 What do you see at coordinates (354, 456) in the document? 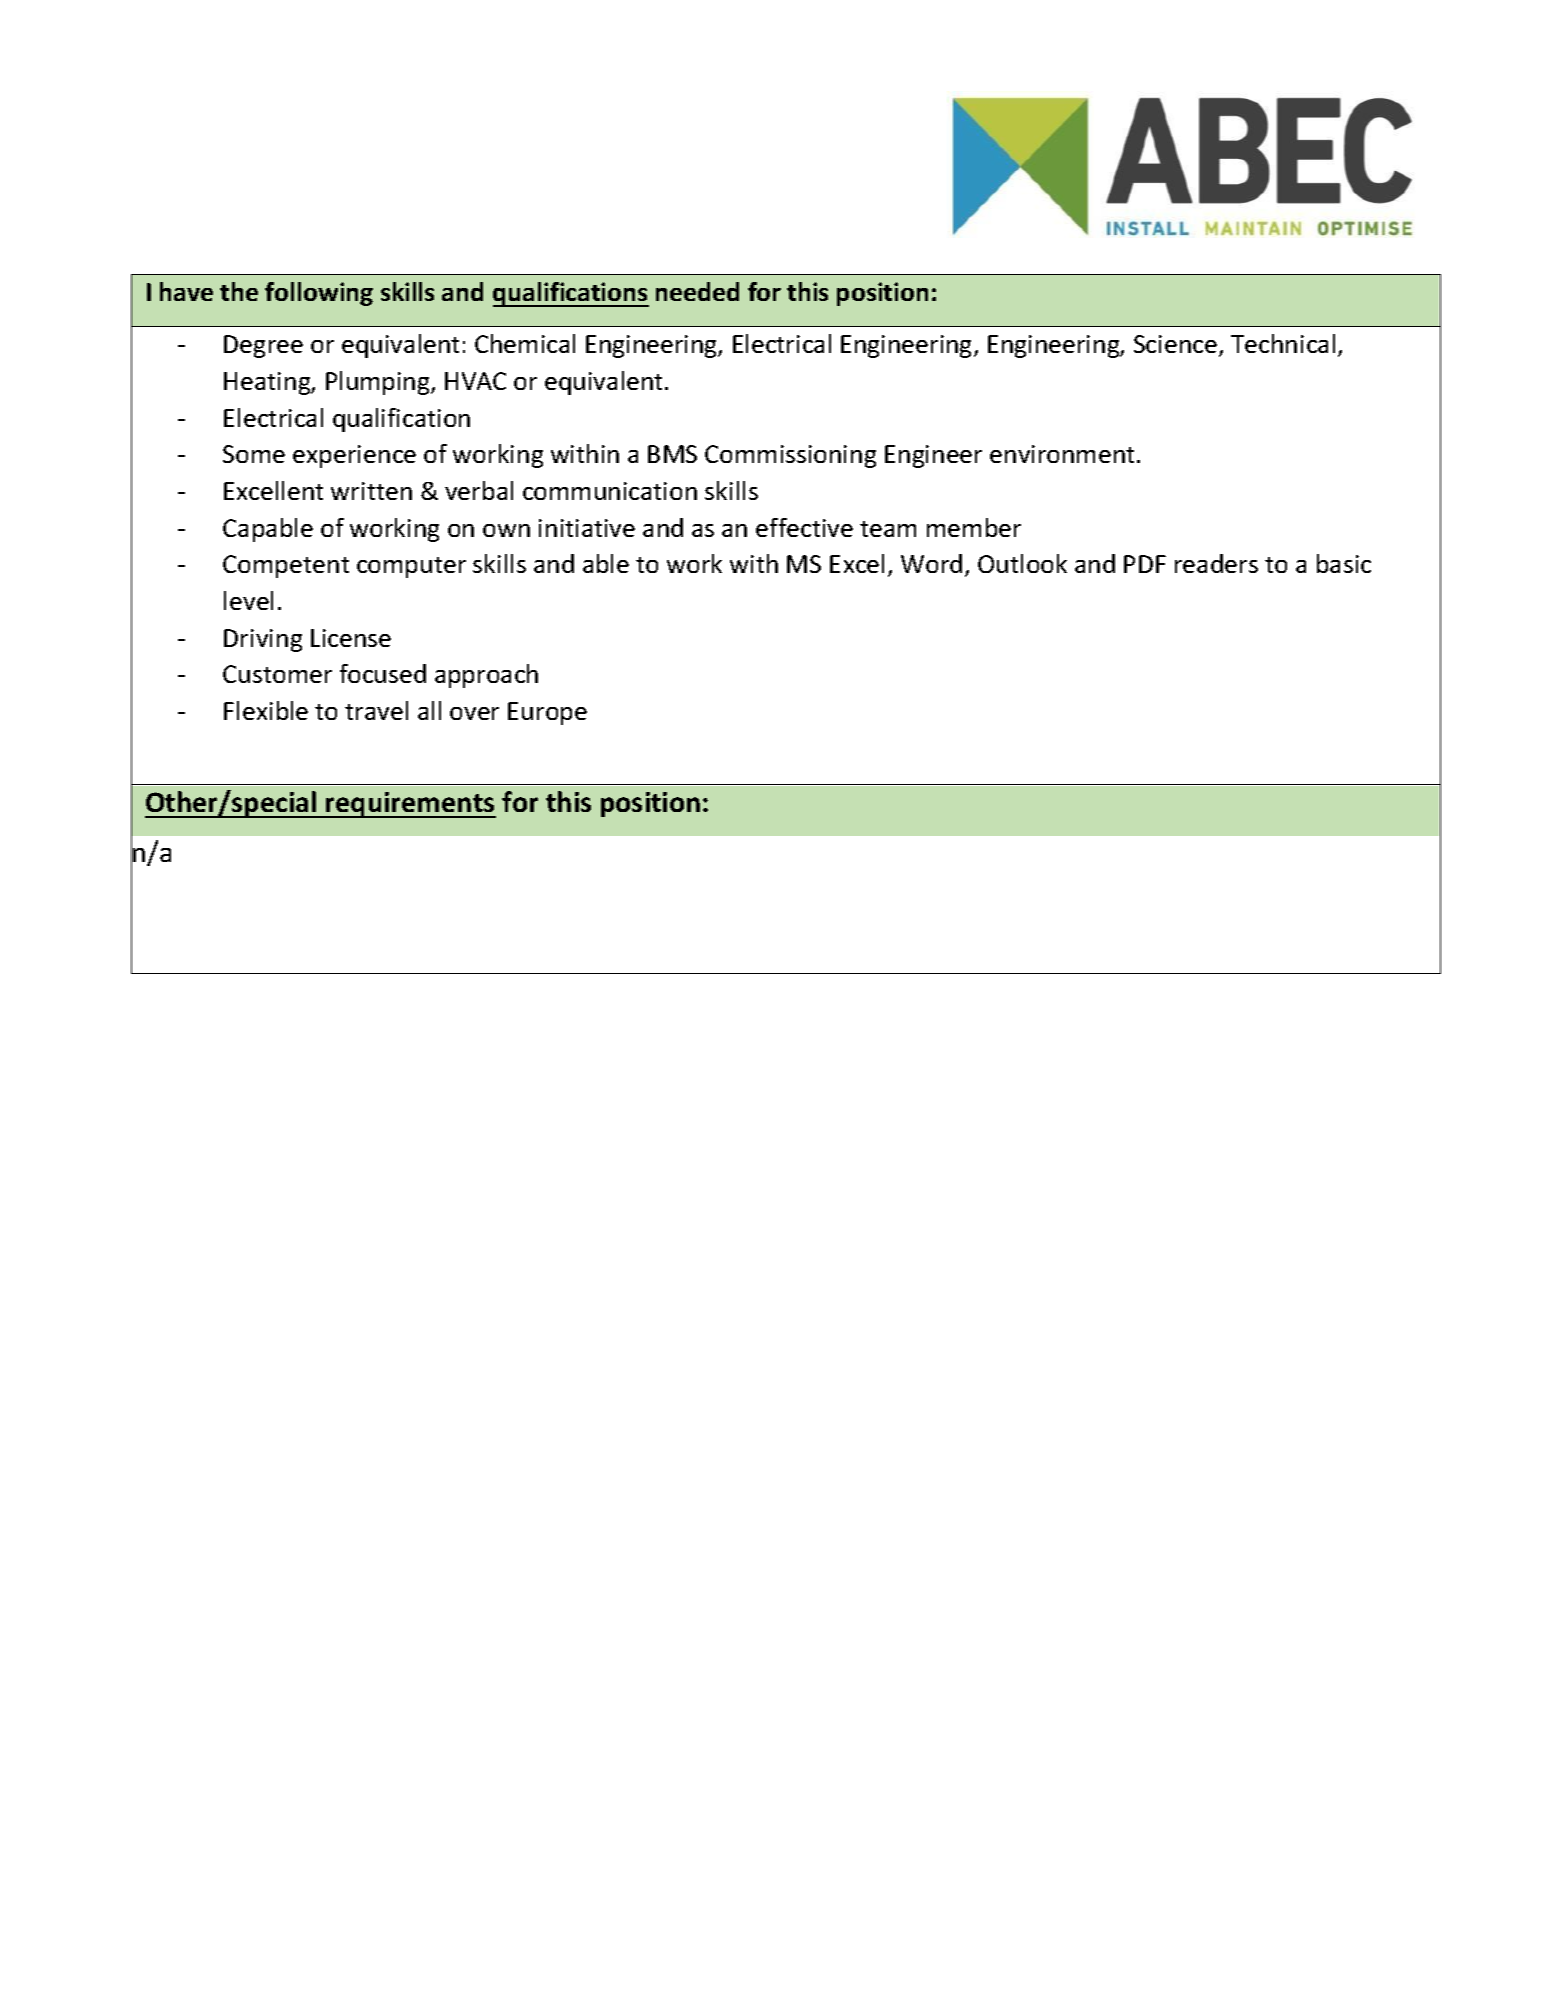
I see `experience` at bounding box center [354, 456].
